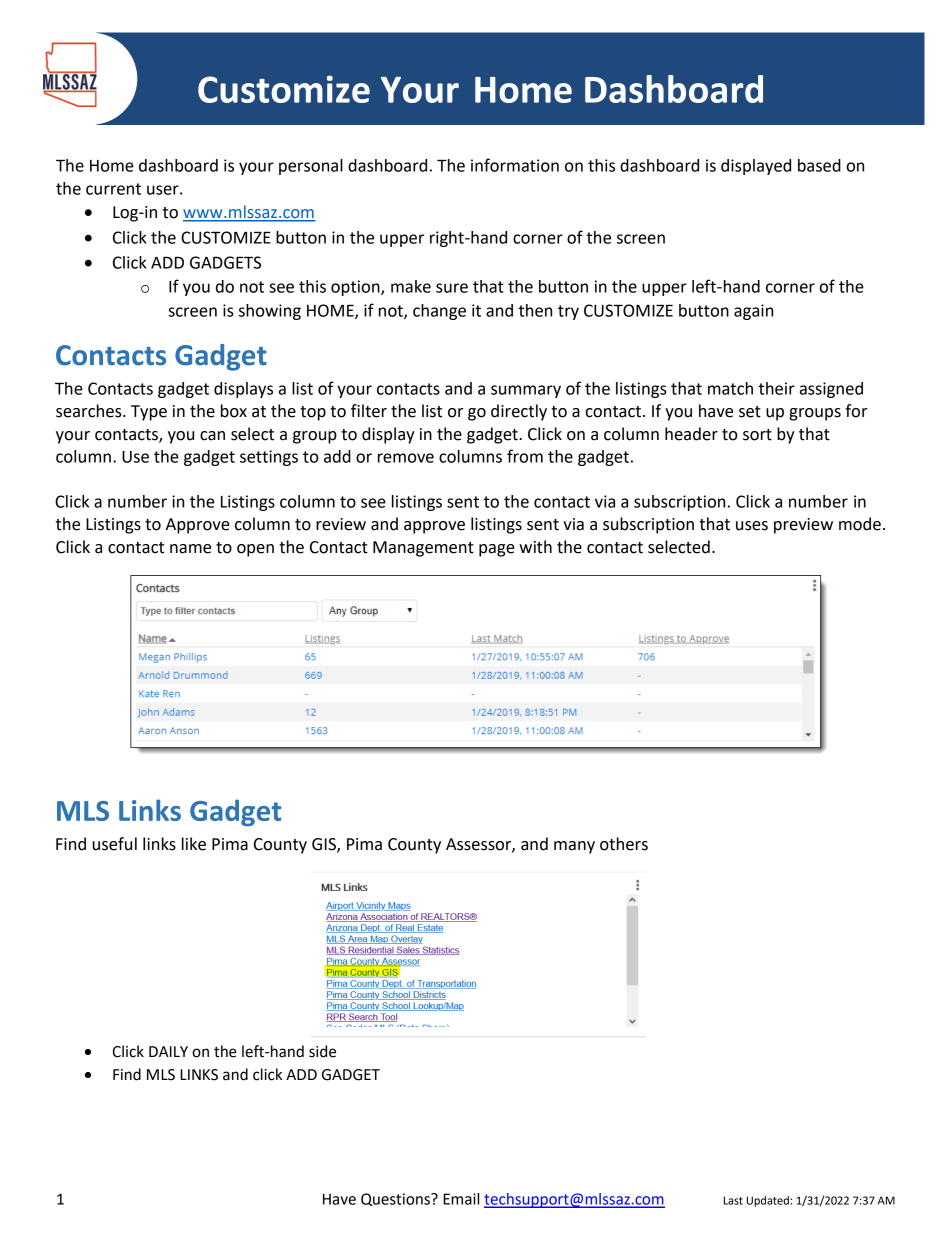 Image resolution: width=952 pixels, height=1233 pixels. Describe the element at coordinates (624, 844) in the screenshot. I see `others` at that location.
